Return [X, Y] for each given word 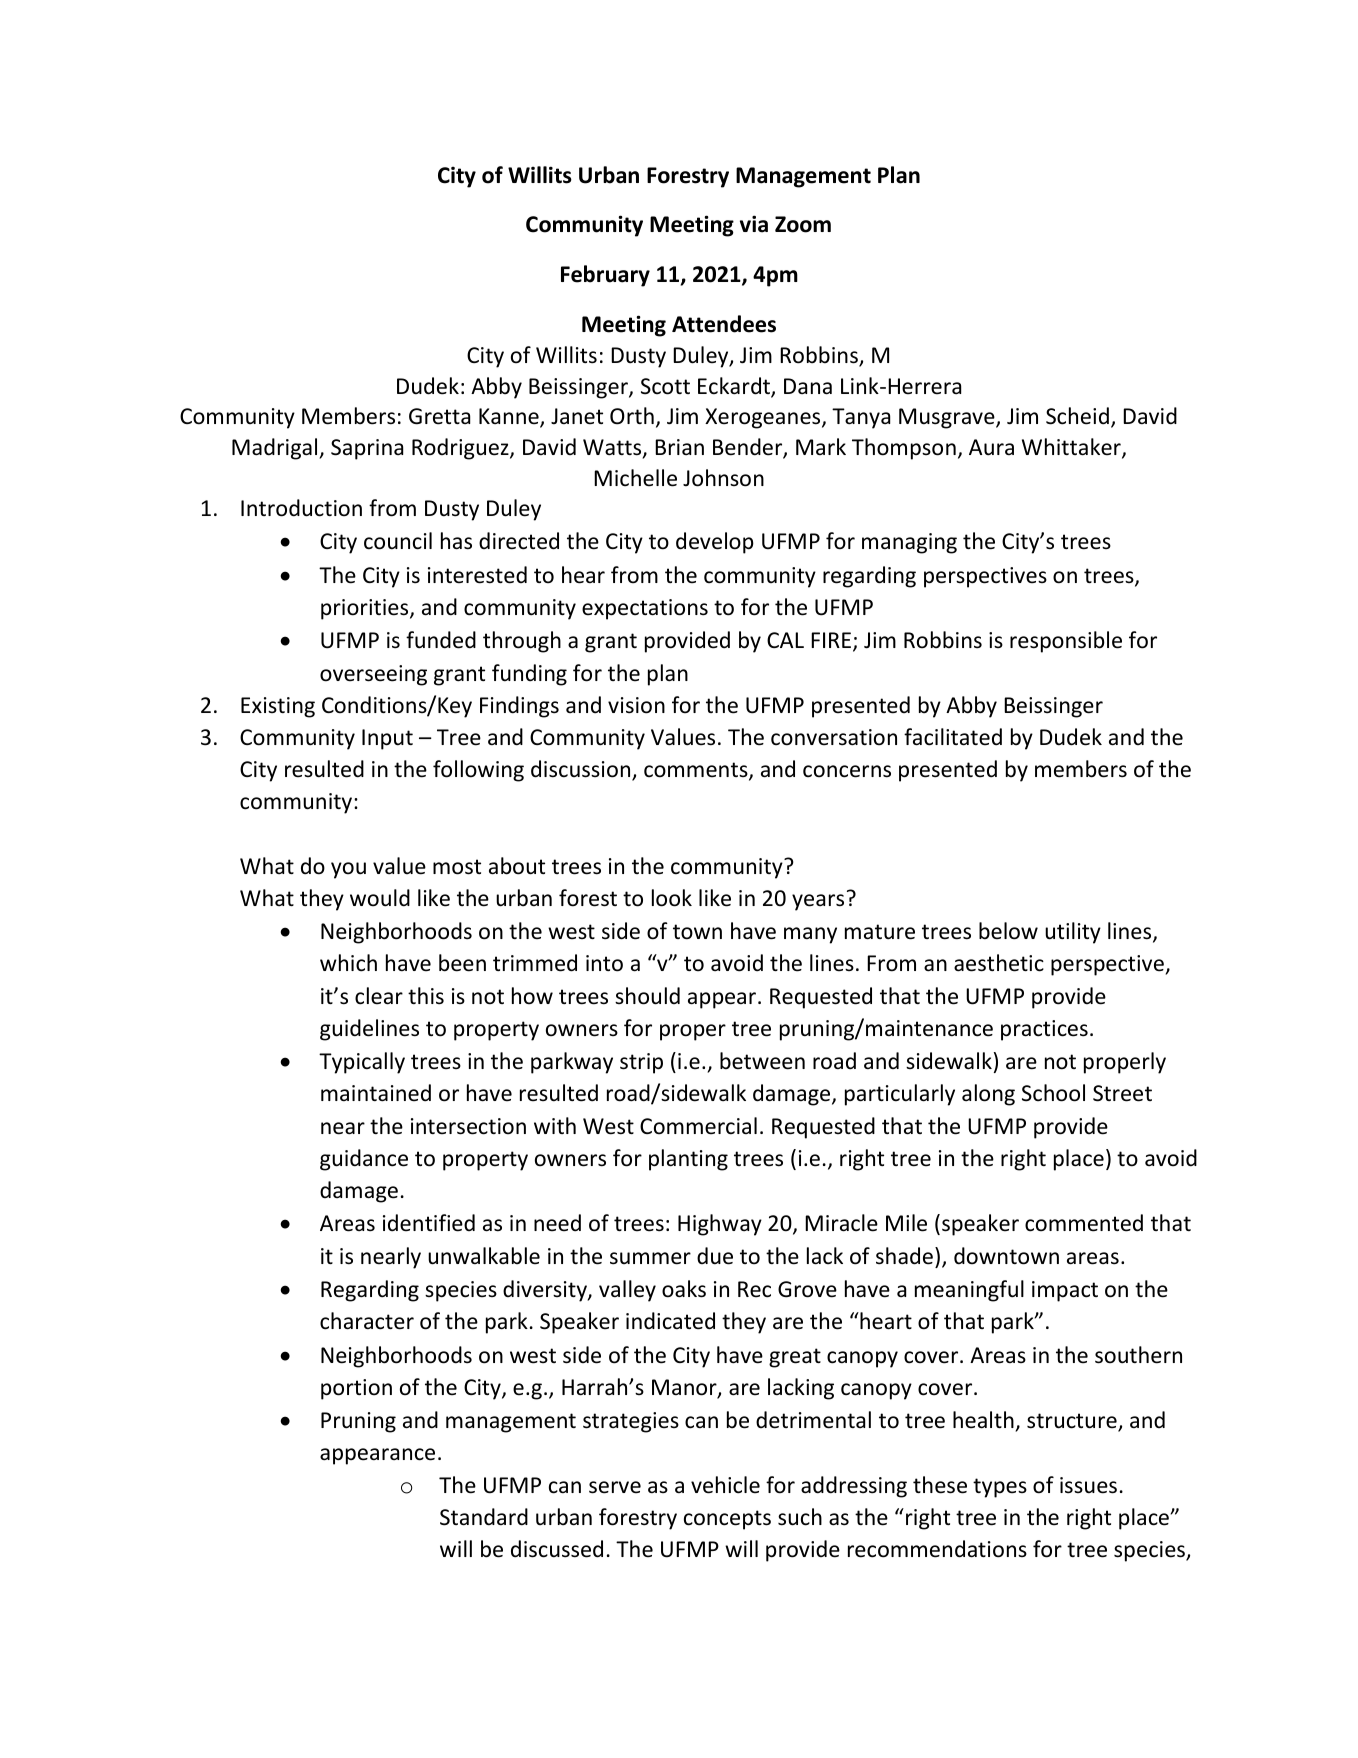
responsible [1066, 642]
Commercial [698, 1126]
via [754, 224]
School [1053, 1093]
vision [636, 705]
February [605, 276]
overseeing [373, 675]
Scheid [1077, 416]
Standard [484, 1517]
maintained [376, 1093]
